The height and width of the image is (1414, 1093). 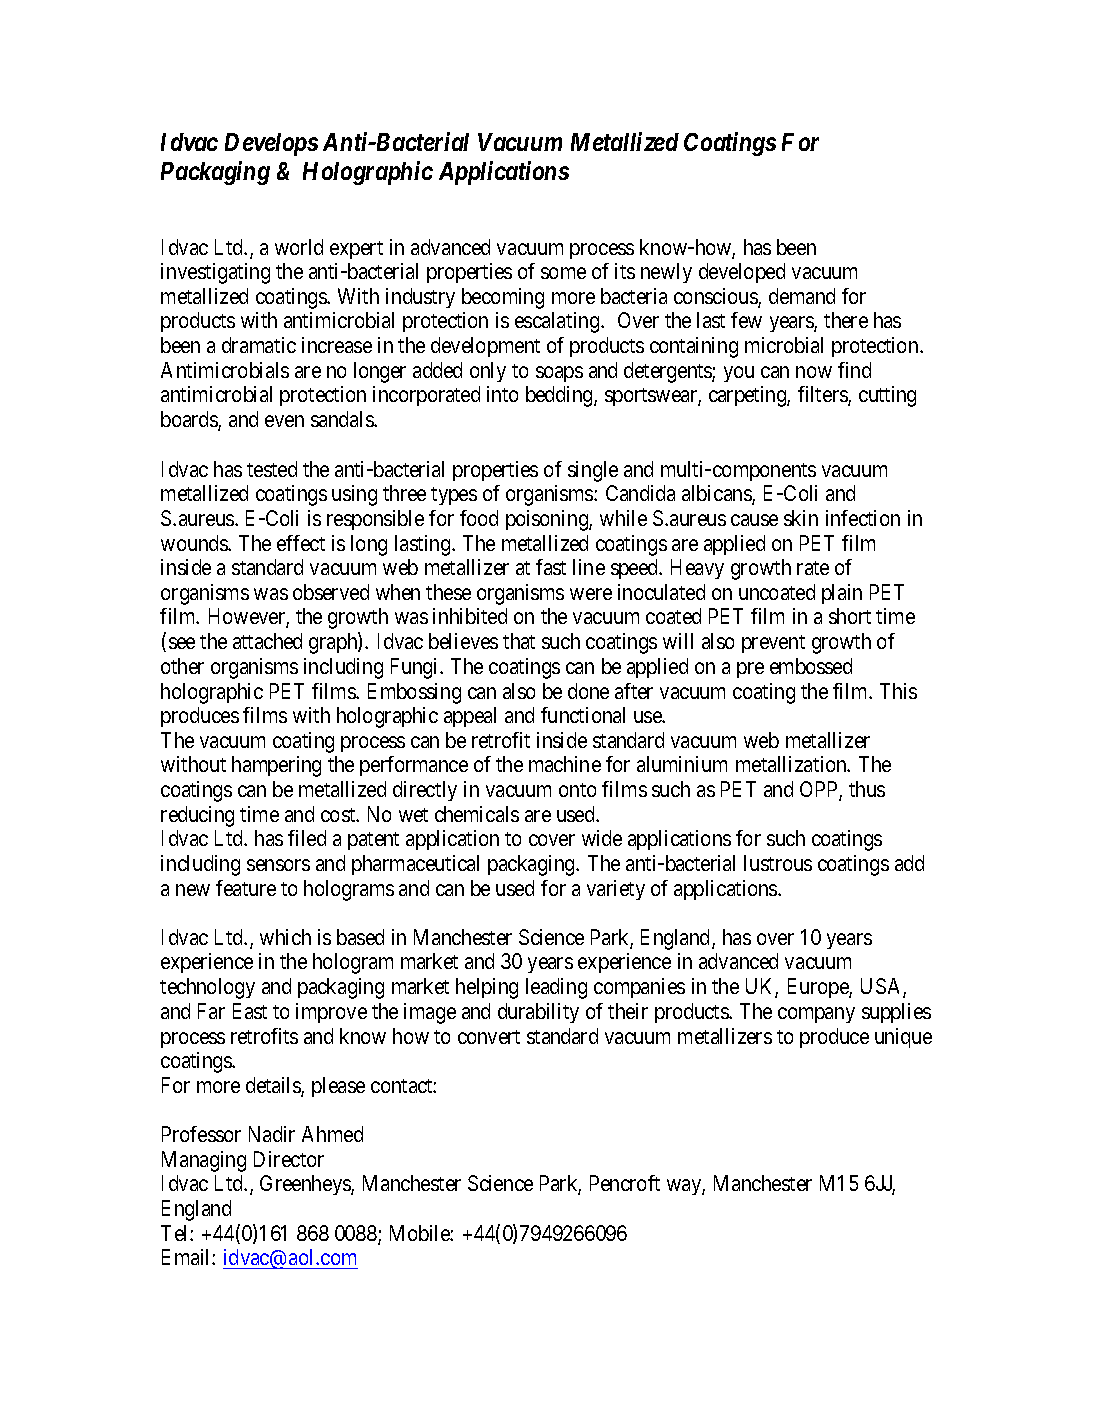 What do you see at coordinates (842, 594) in the image?
I see `plain` at bounding box center [842, 594].
